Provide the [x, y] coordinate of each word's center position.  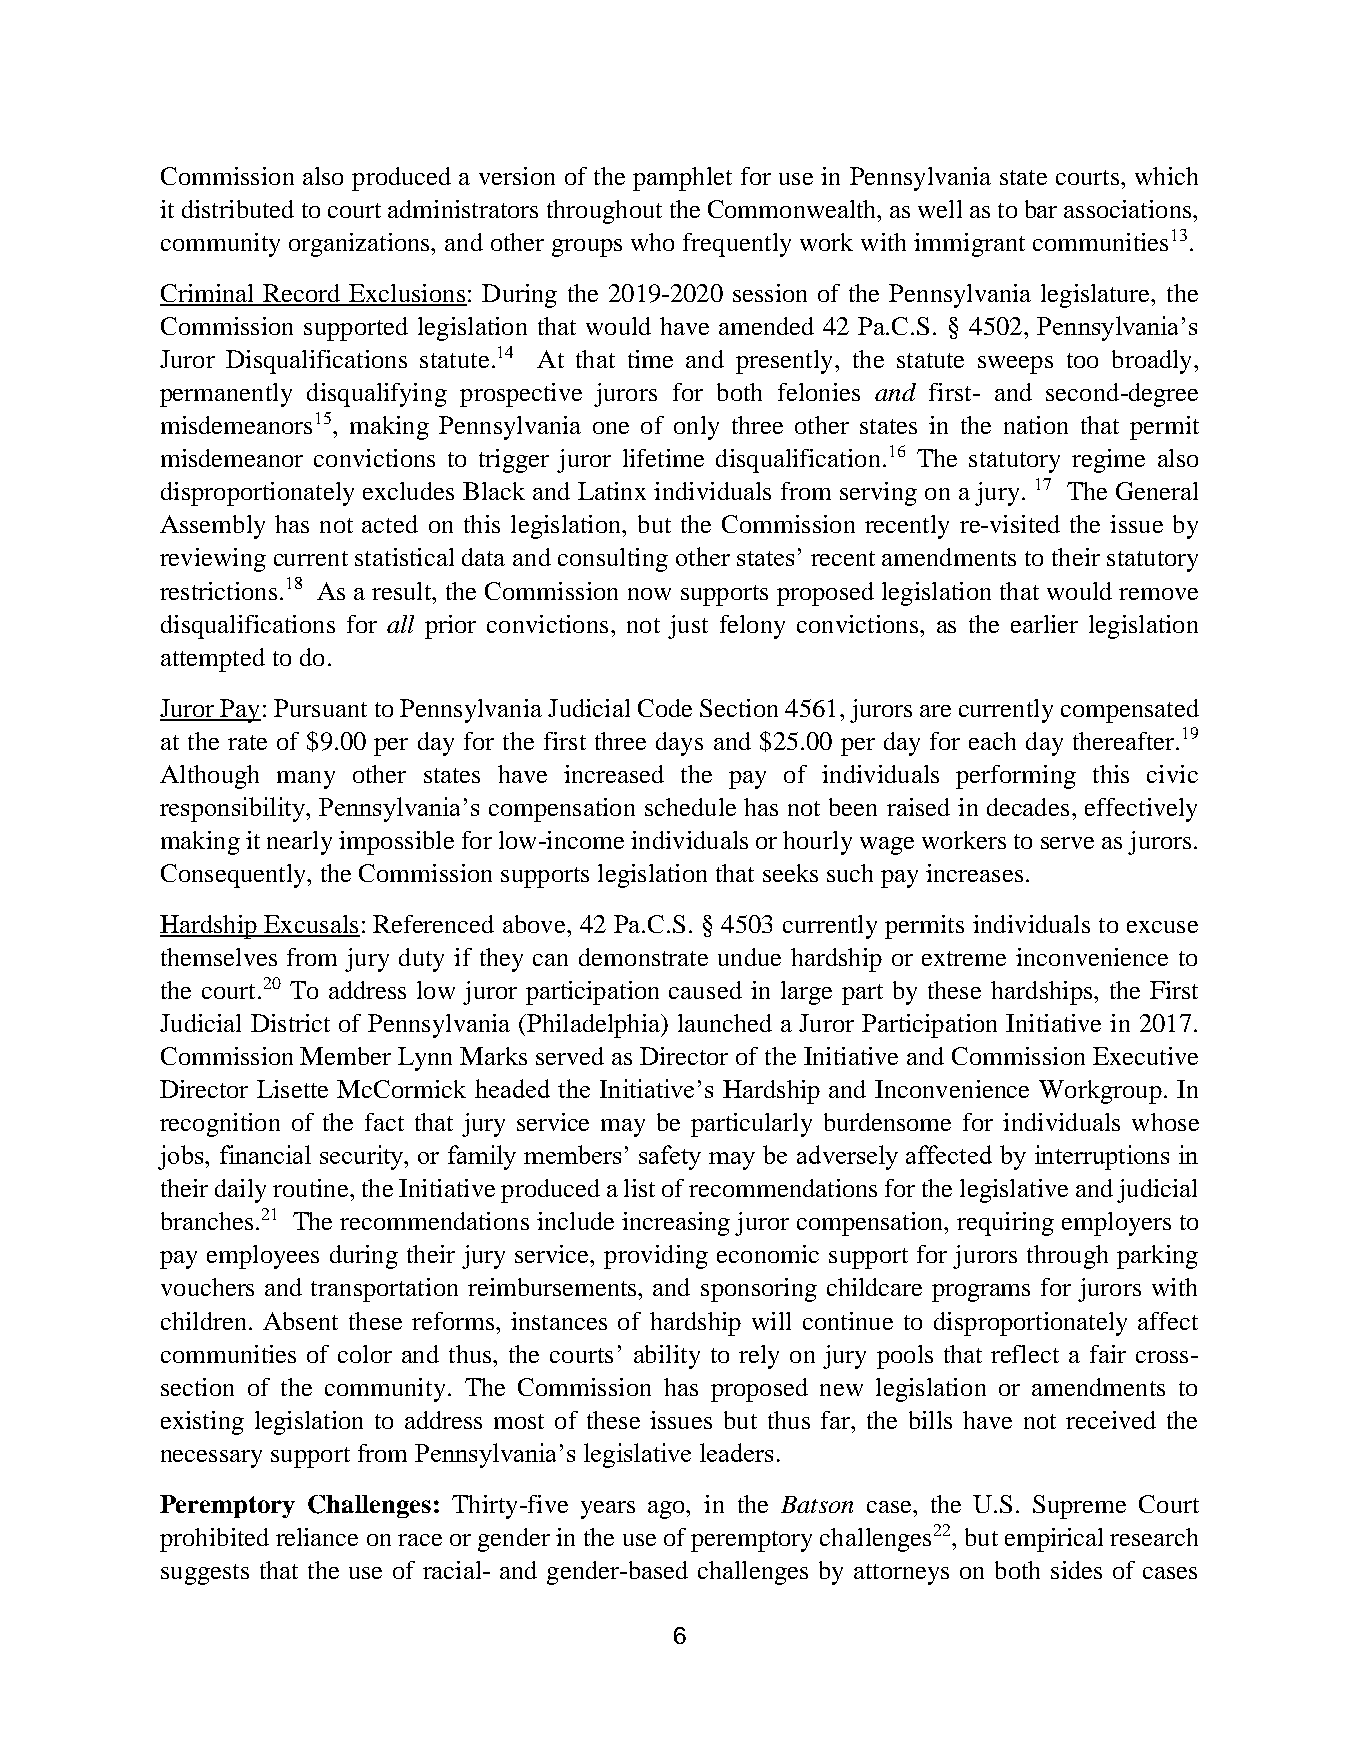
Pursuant [320, 708]
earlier [1044, 624]
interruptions [1102, 1157]
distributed [238, 209]
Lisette [292, 1089]
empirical [1054, 1540]
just [688, 627]
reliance [317, 1537]
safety [670, 1157]
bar [1041, 209]
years [608, 1510]
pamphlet [682, 179]
